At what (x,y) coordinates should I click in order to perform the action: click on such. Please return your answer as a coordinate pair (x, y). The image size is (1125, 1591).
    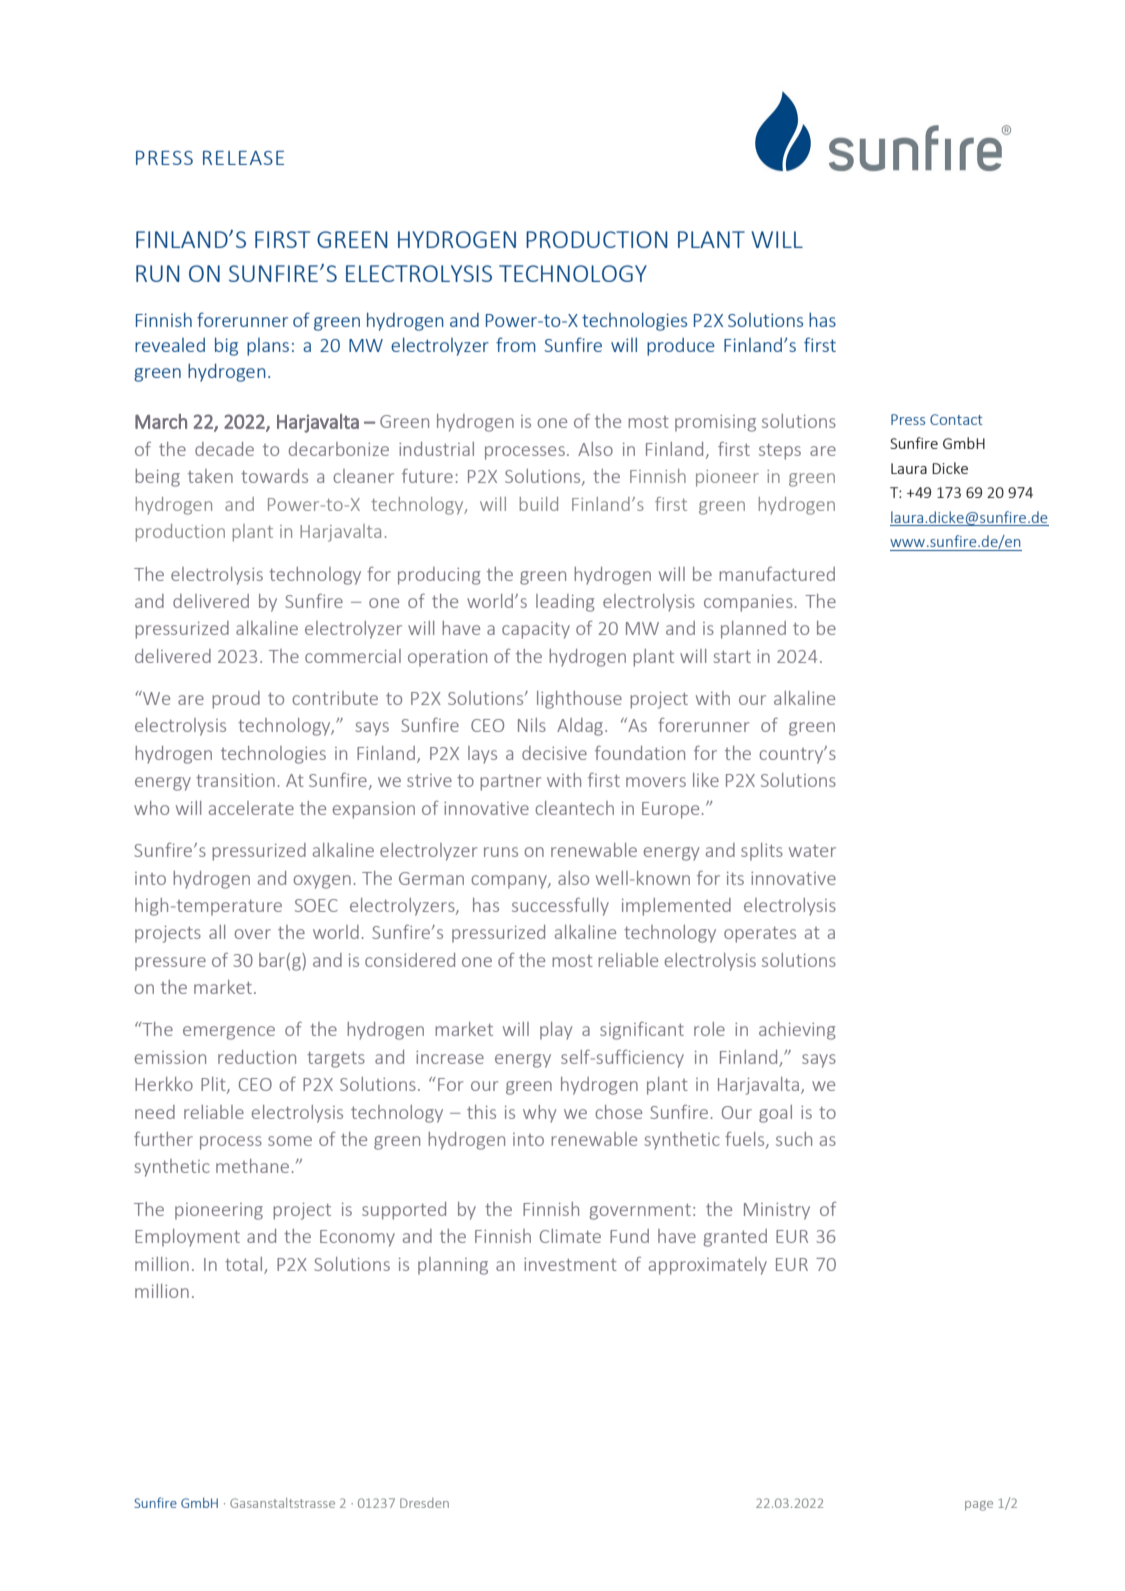
    Looking at the image, I should click on (794, 1139).
